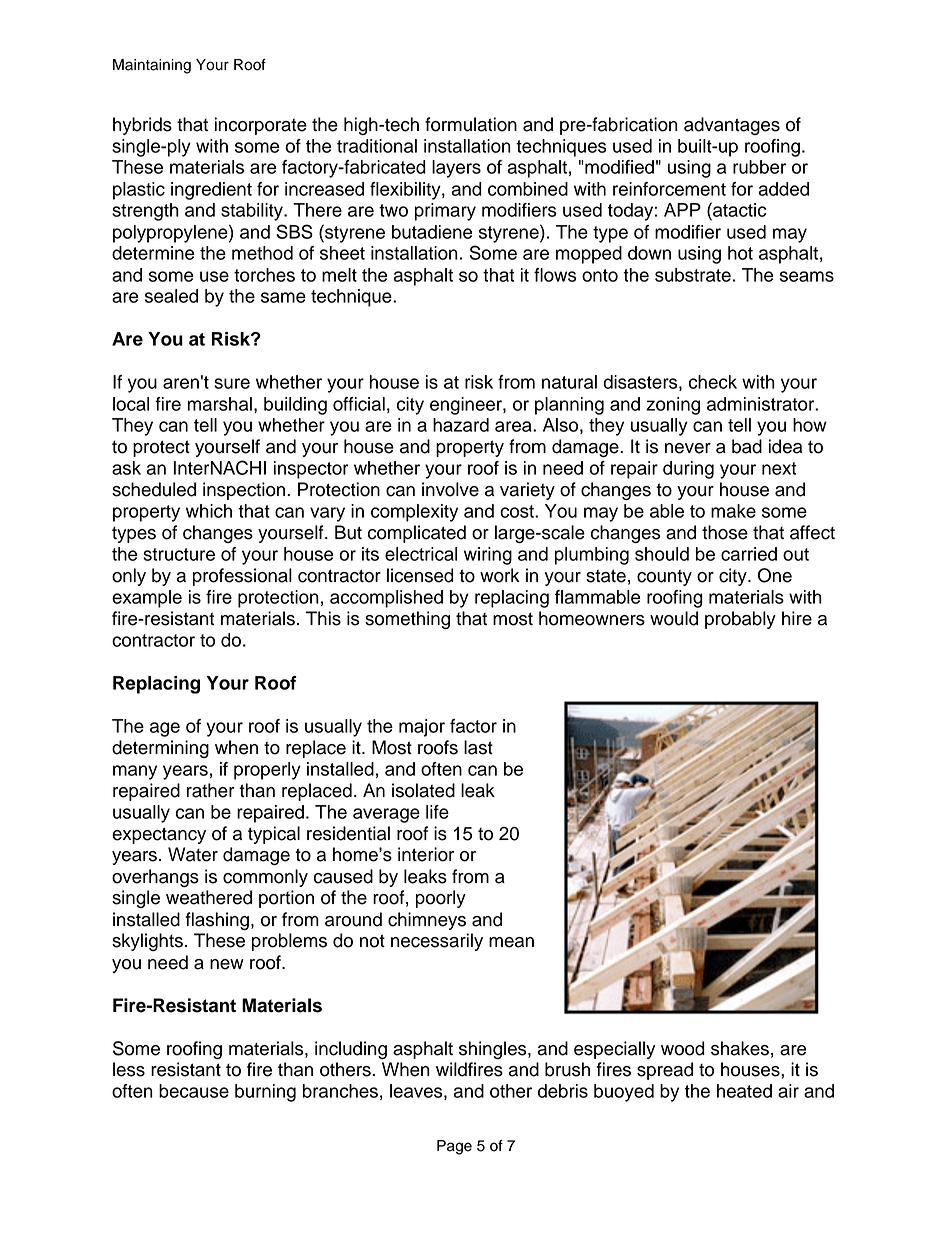  Describe the element at coordinates (261, 126) in the document. I see `incorporate` at that location.
